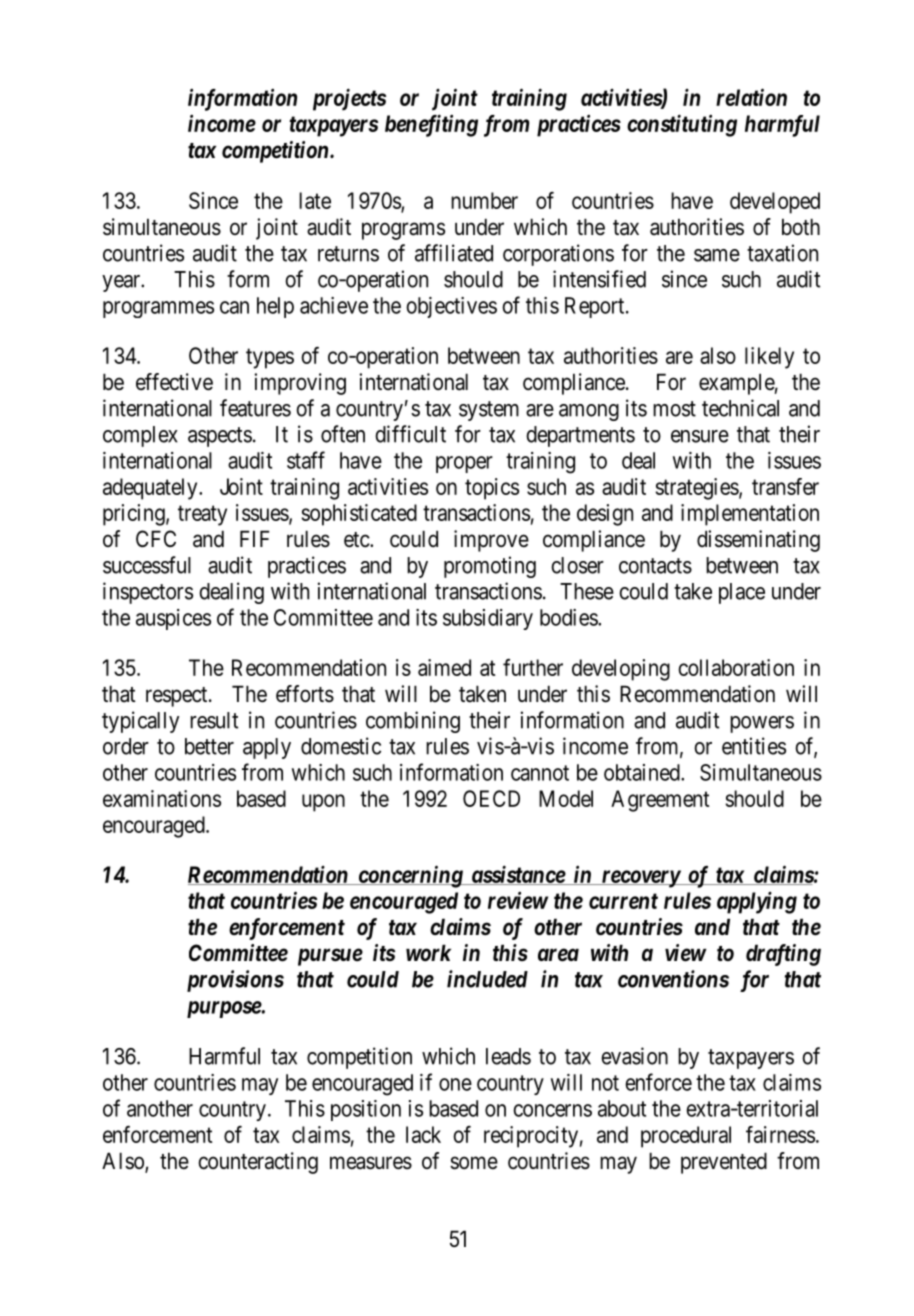  What do you see at coordinates (413, 722) in the screenshot?
I see `combining` at bounding box center [413, 722].
